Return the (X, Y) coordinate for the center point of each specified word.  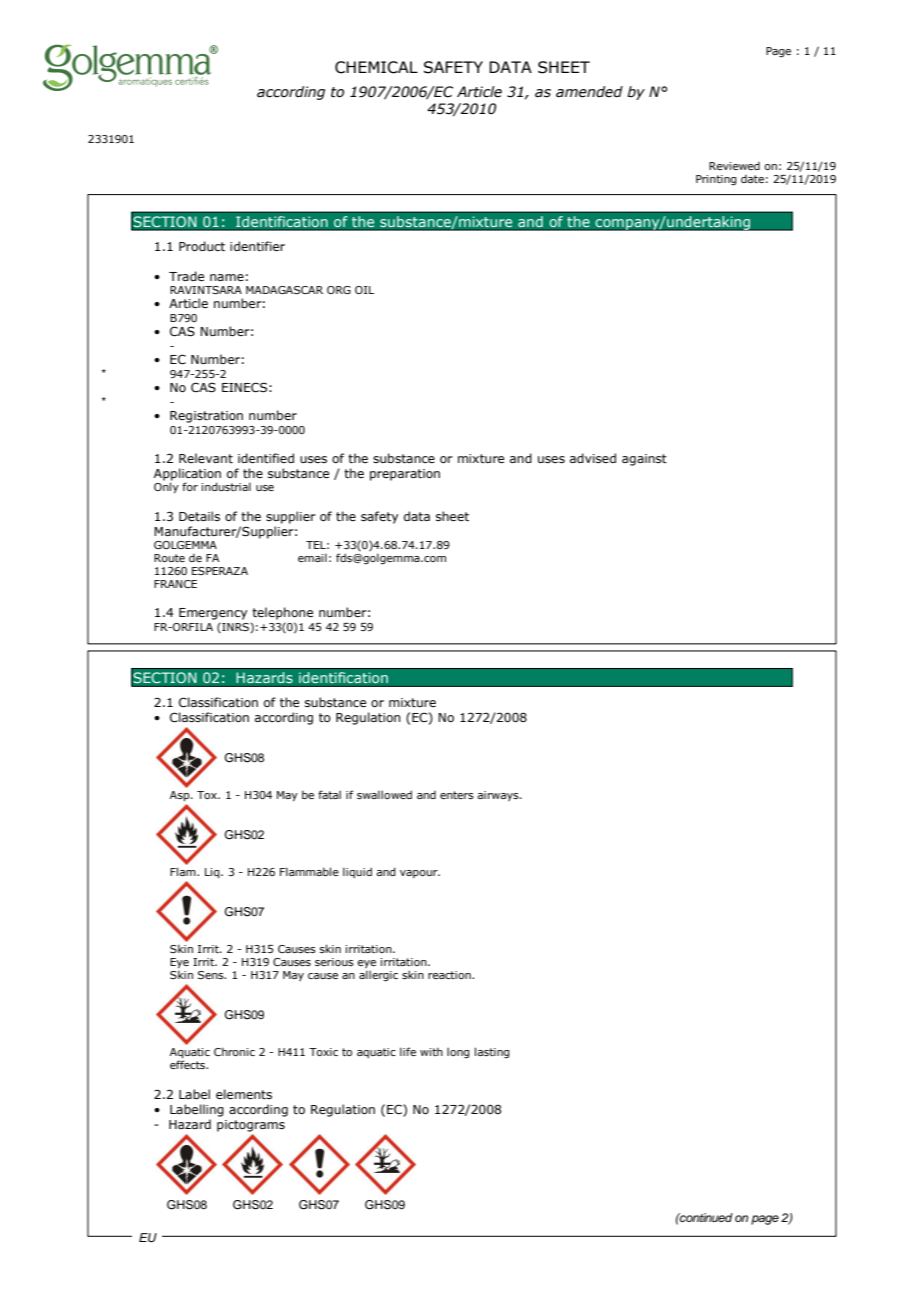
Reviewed (734, 166)
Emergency (213, 614)
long (458, 1053)
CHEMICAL (376, 67)
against (644, 460)
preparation (405, 475)
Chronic (234, 1051)
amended (589, 92)
